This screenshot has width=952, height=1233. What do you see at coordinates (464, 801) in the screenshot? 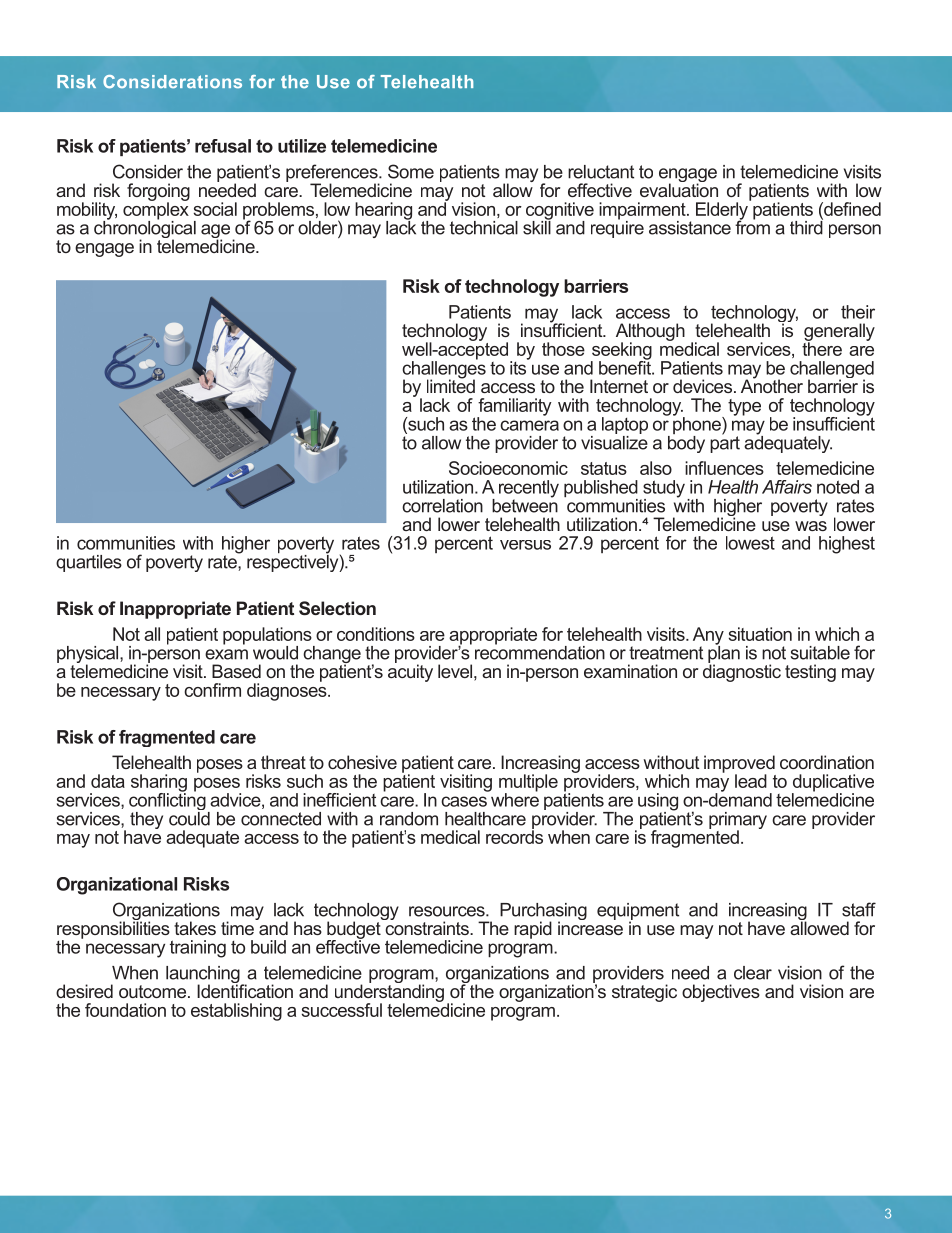
I see `cases` at bounding box center [464, 801].
